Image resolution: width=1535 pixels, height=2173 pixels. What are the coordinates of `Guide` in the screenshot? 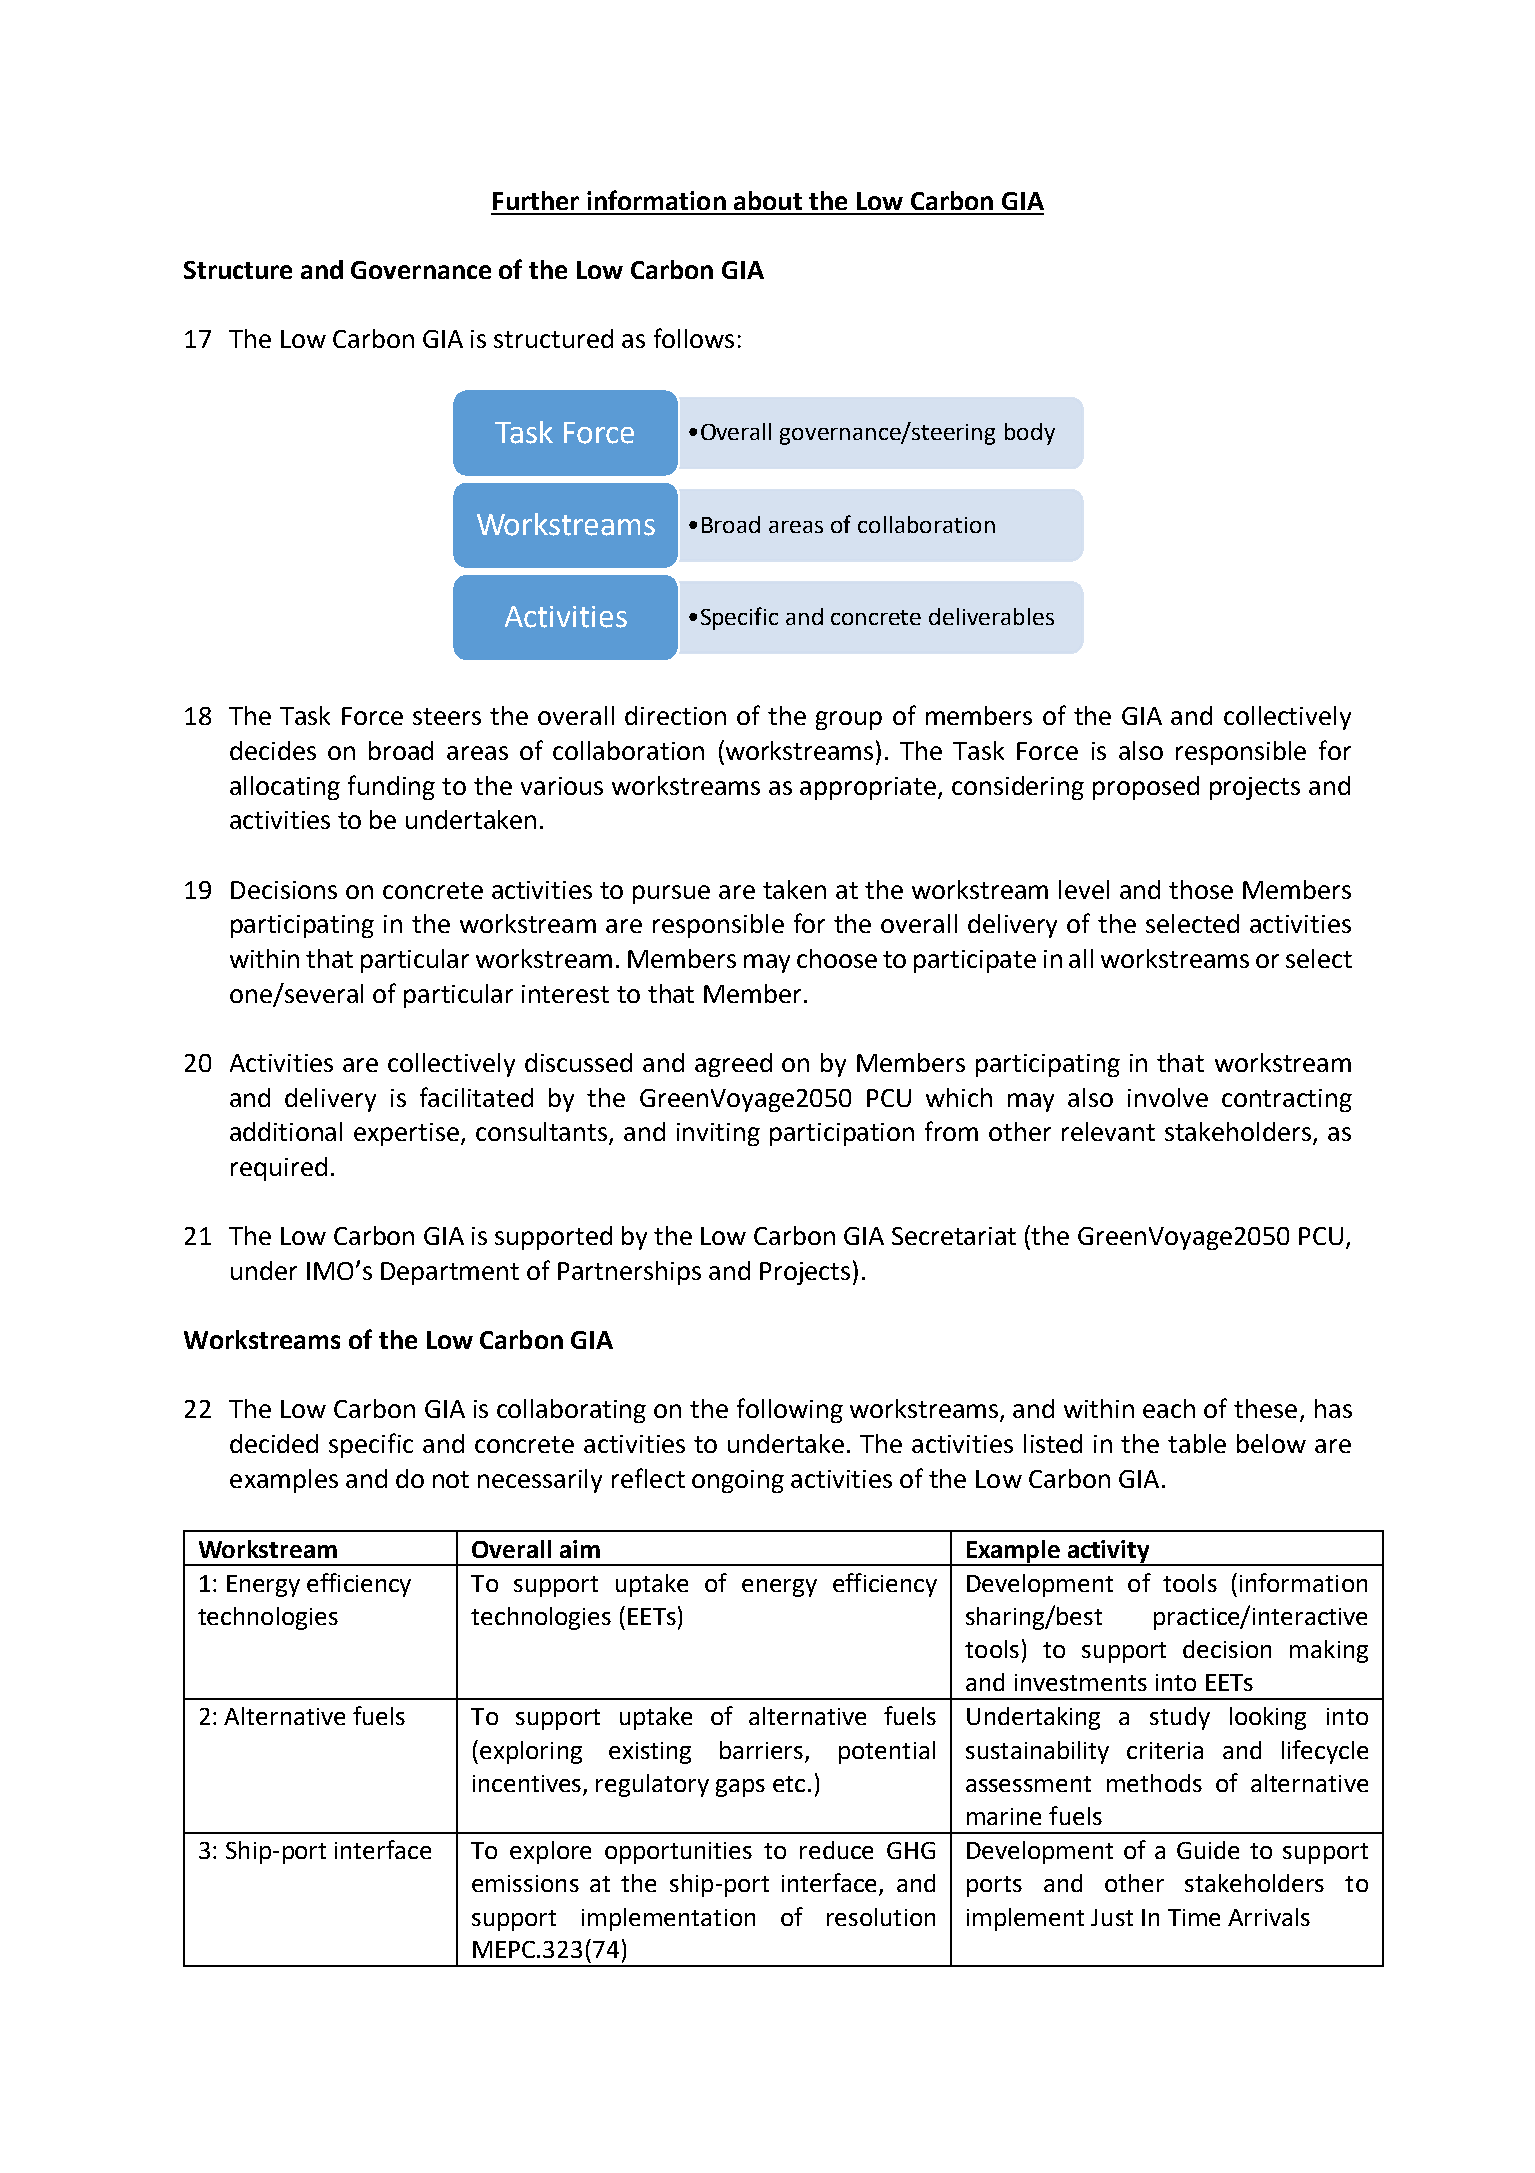 It's located at (1208, 1850).
